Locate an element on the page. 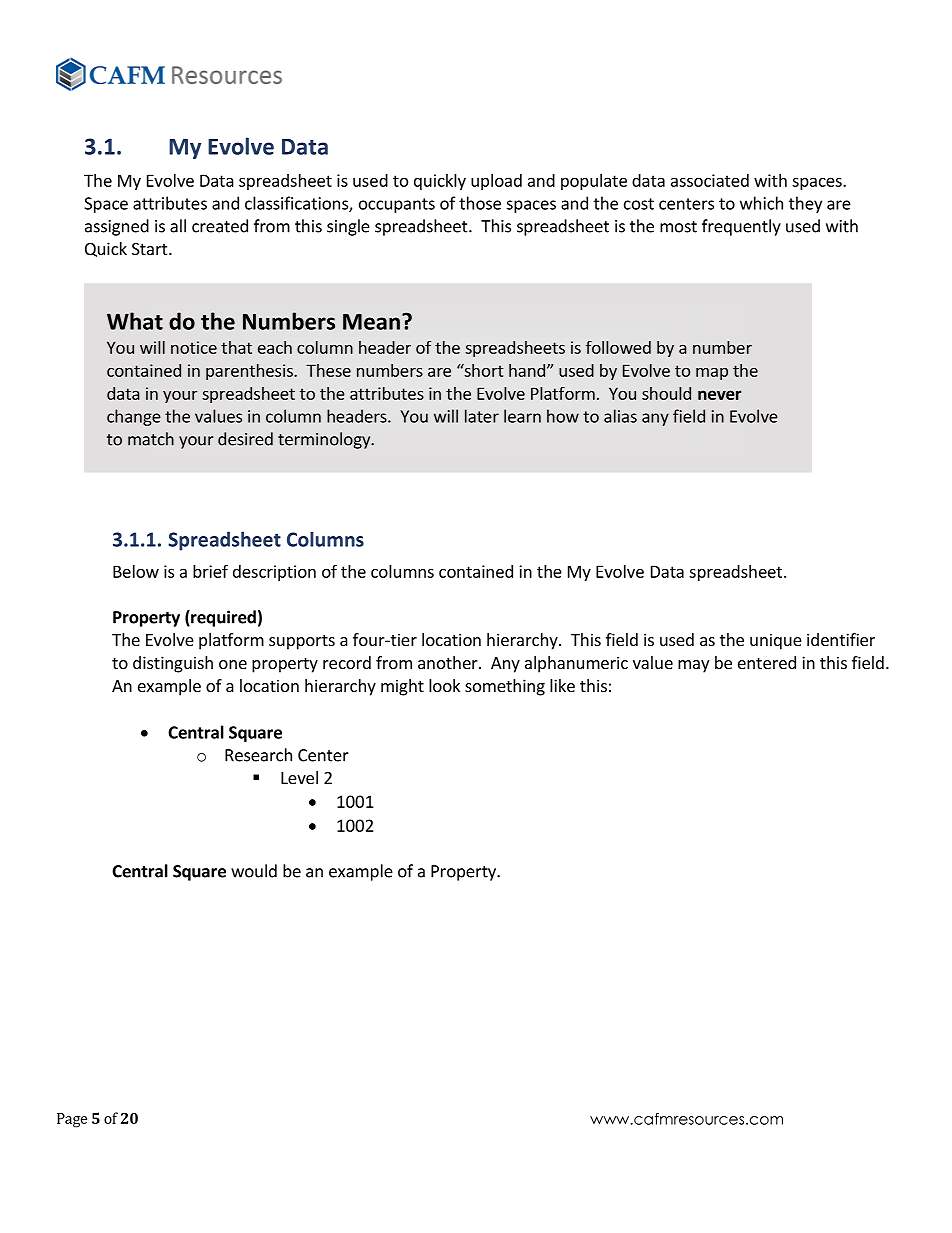 The image size is (952, 1233). would is located at coordinates (254, 871).
